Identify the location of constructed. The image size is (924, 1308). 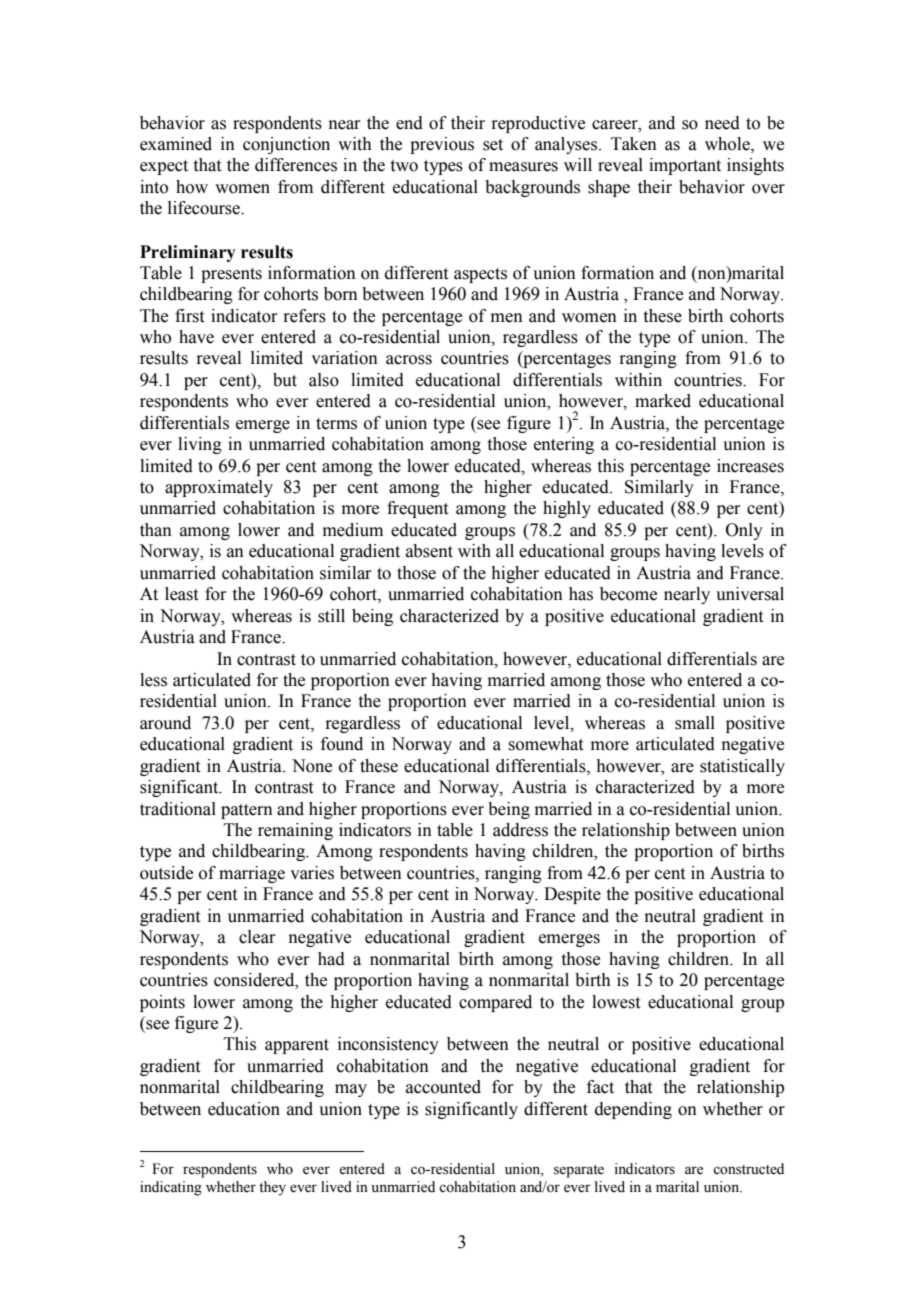
(748, 1169).
